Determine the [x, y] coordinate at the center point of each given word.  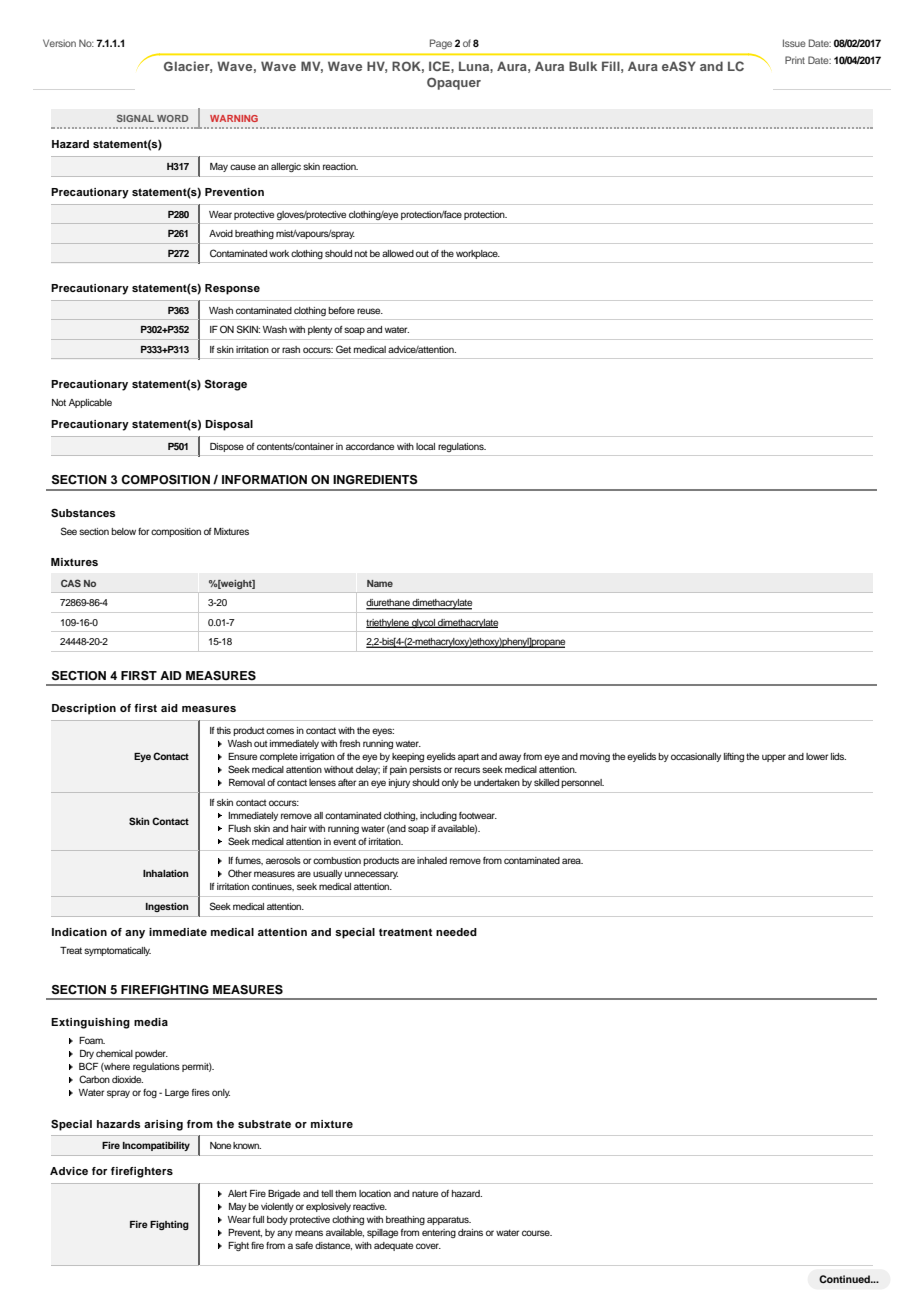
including [438, 816]
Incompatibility [156, 1146]
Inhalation [166, 873]
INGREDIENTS [375, 480]
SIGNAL [135, 118]
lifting [734, 757]
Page [441, 44]
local [425, 446]
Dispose [227, 447]
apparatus [449, 1220]
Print [795, 60]
